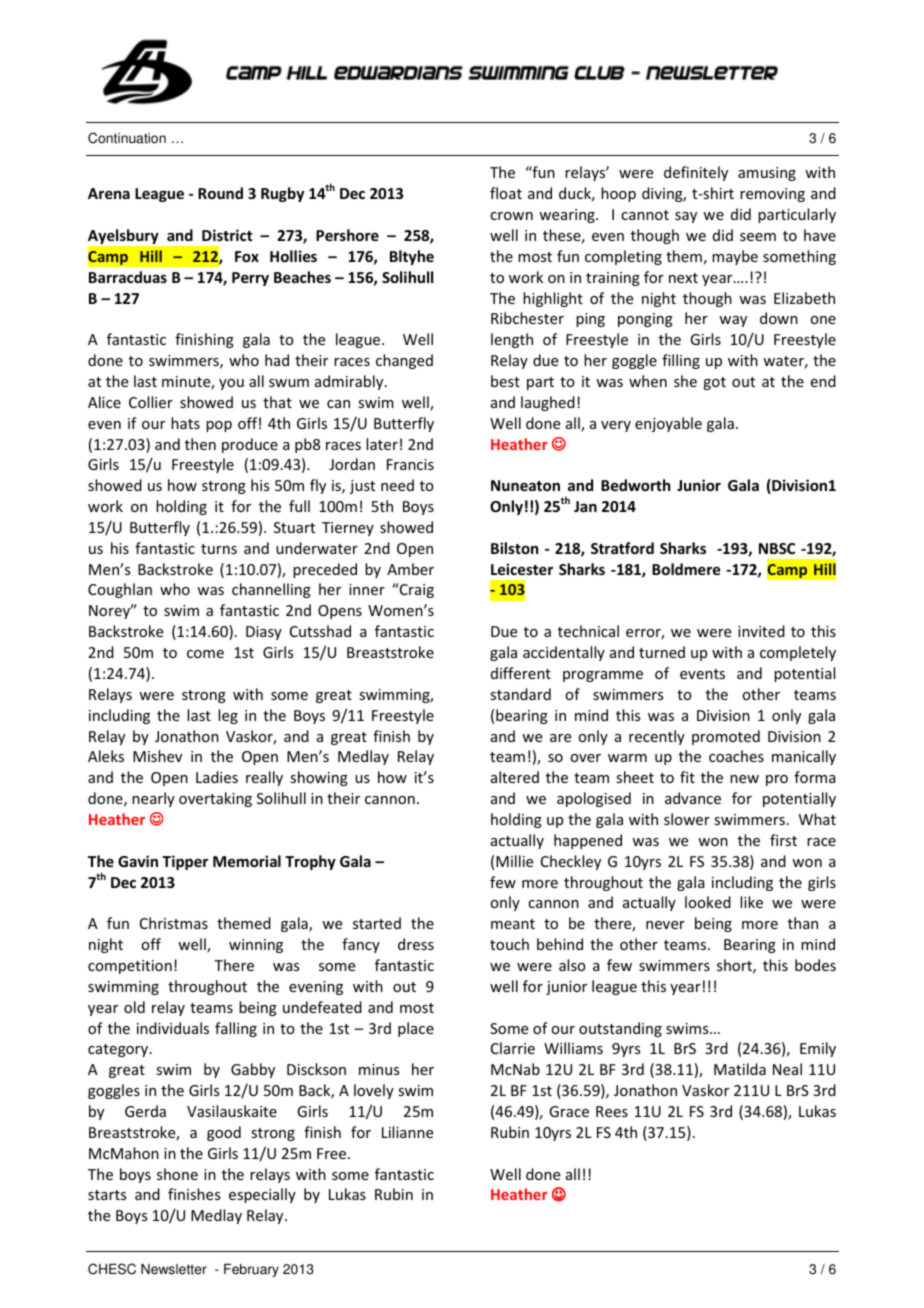 Image resolution: width=924 pixels, height=1308 pixels. What do you see at coordinates (726, 737) in the screenshot?
I see `promoted` at bounding box center [726, 737].
